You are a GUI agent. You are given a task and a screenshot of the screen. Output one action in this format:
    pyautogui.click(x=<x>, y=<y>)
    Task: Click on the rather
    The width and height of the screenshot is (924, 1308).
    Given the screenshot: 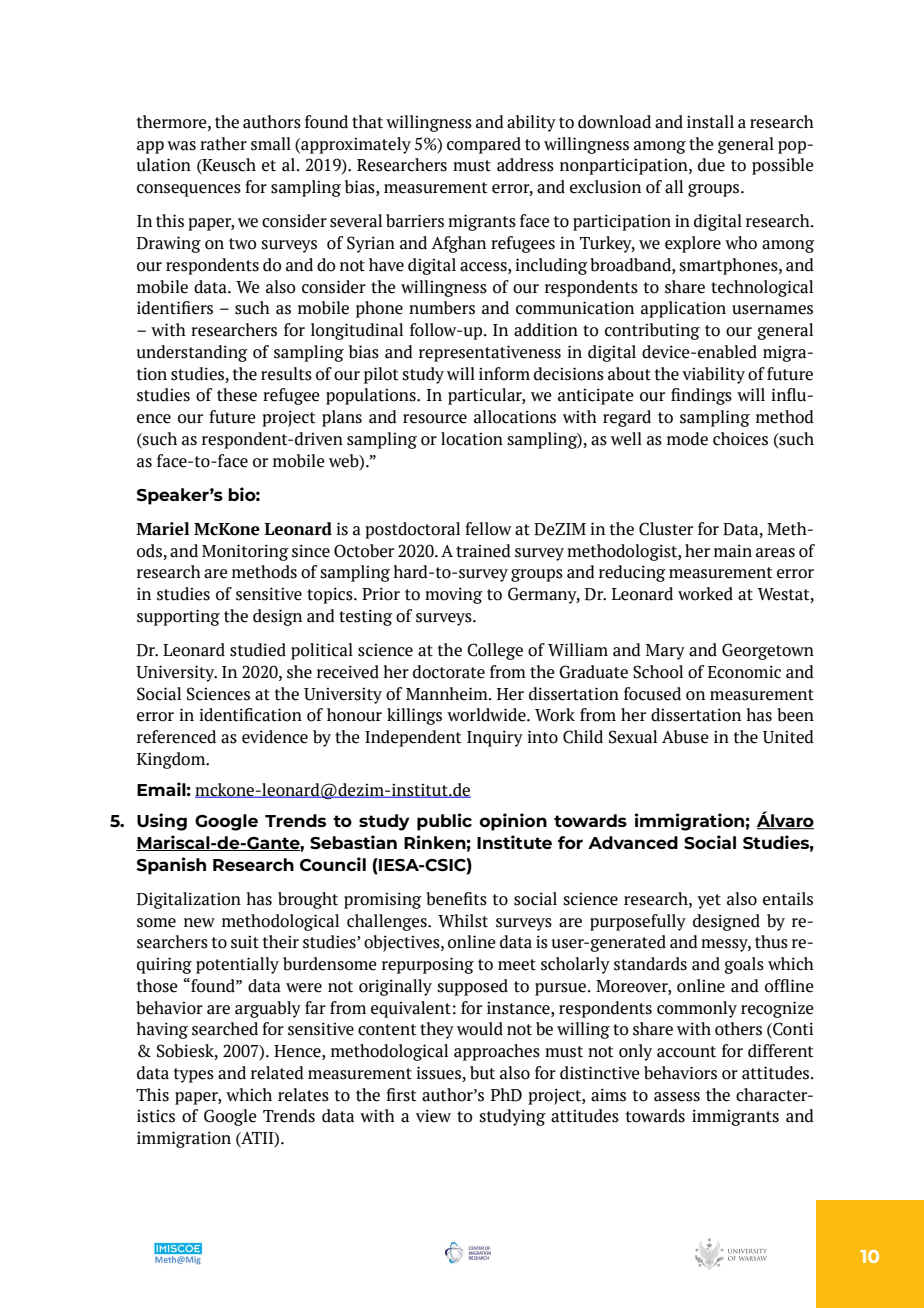 What is the action you would take?
    pyautogui.click(x=223, y=144)
